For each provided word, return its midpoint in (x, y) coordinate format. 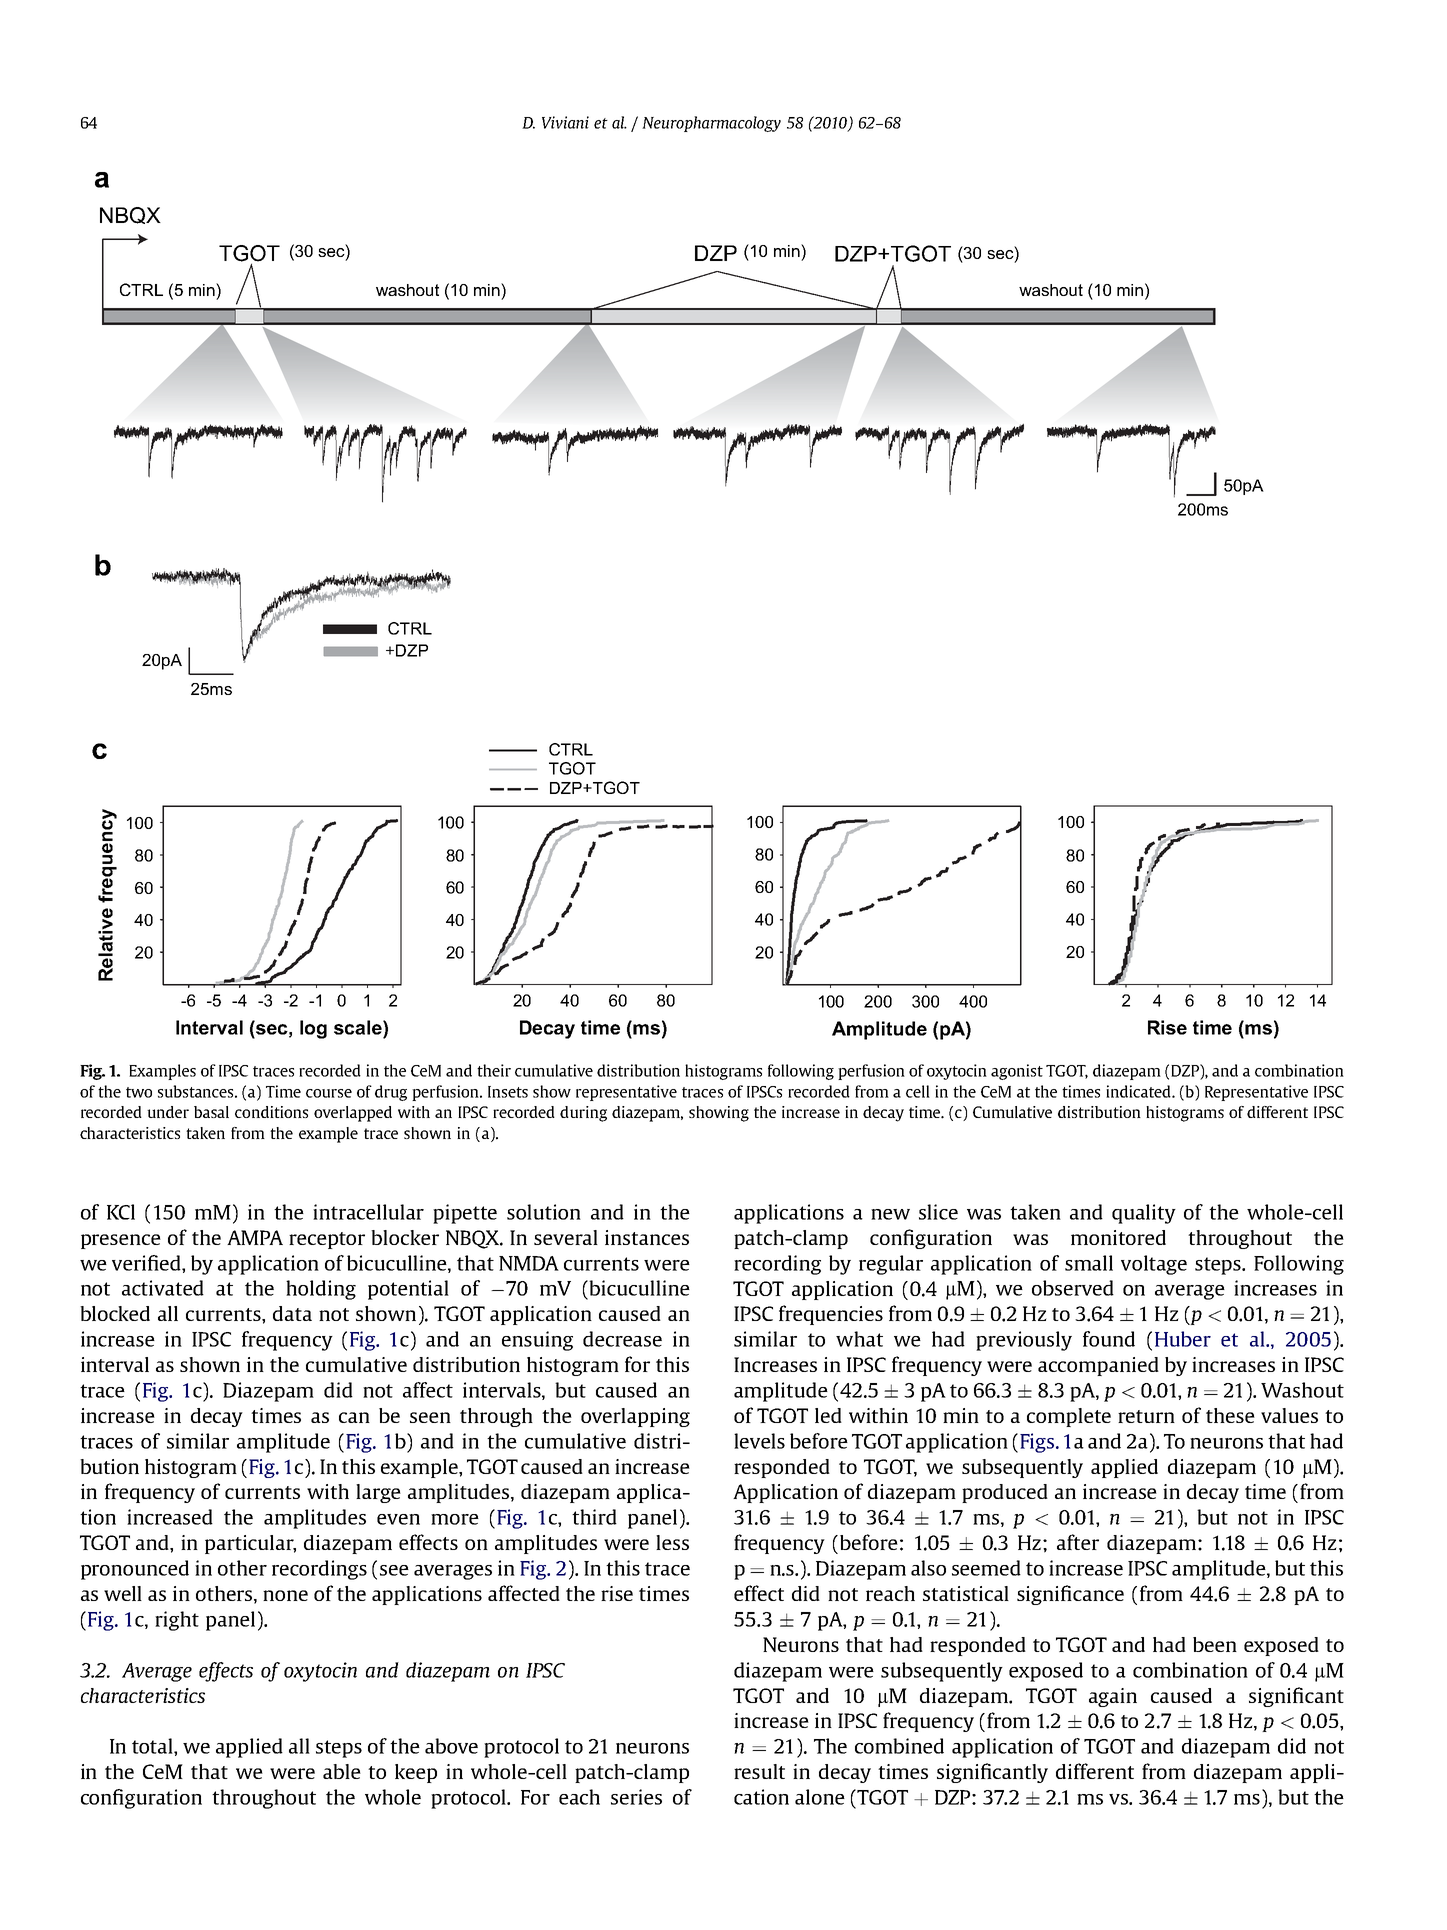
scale (359, 1027)
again (1113, 1697)
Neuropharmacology (711, 124)
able (342, 1771)
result (759, 1771)
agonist (1017, 1072)
